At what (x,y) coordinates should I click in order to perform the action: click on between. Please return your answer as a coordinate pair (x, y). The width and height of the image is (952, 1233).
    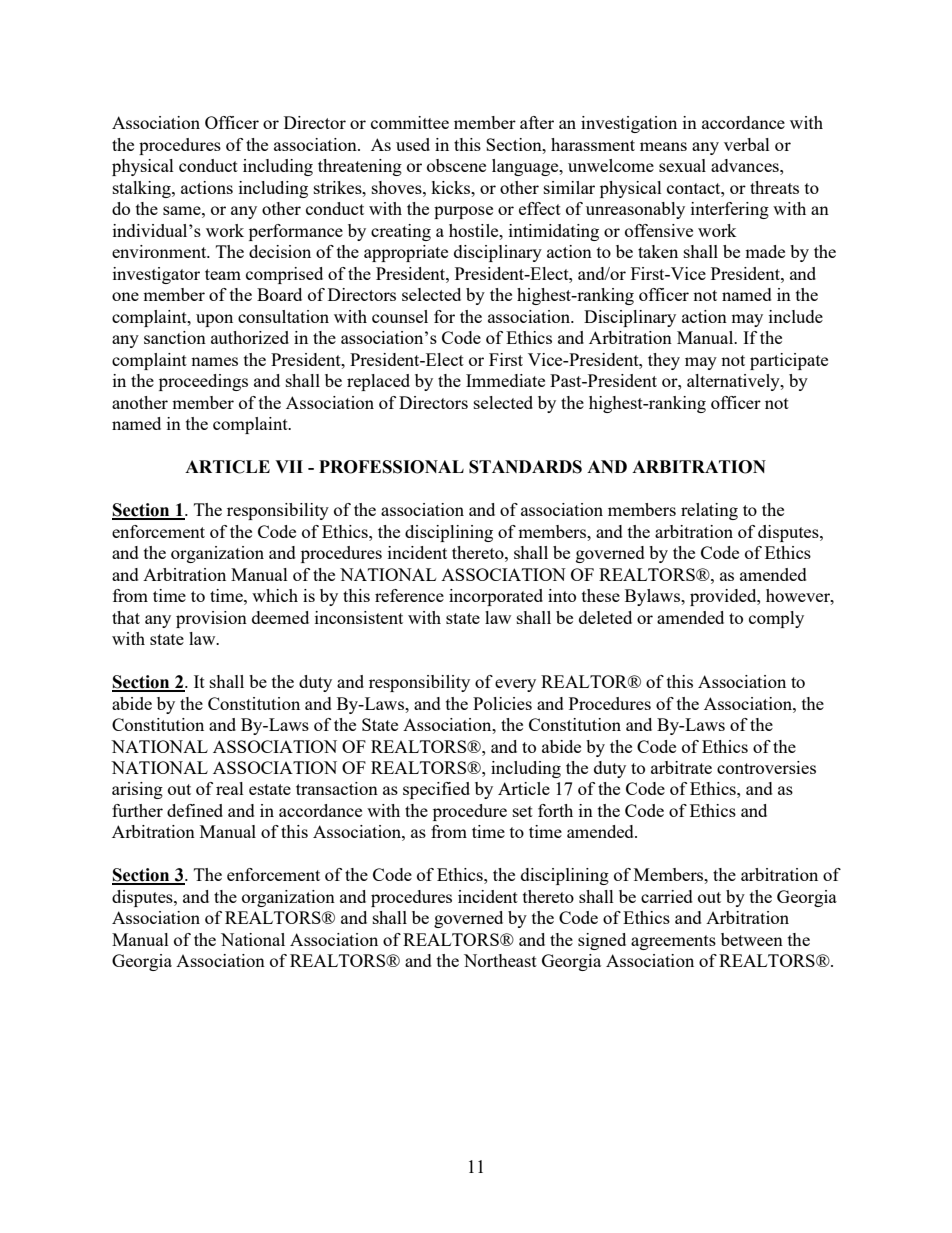
    Looking at the image, I should click on (752, 939).
